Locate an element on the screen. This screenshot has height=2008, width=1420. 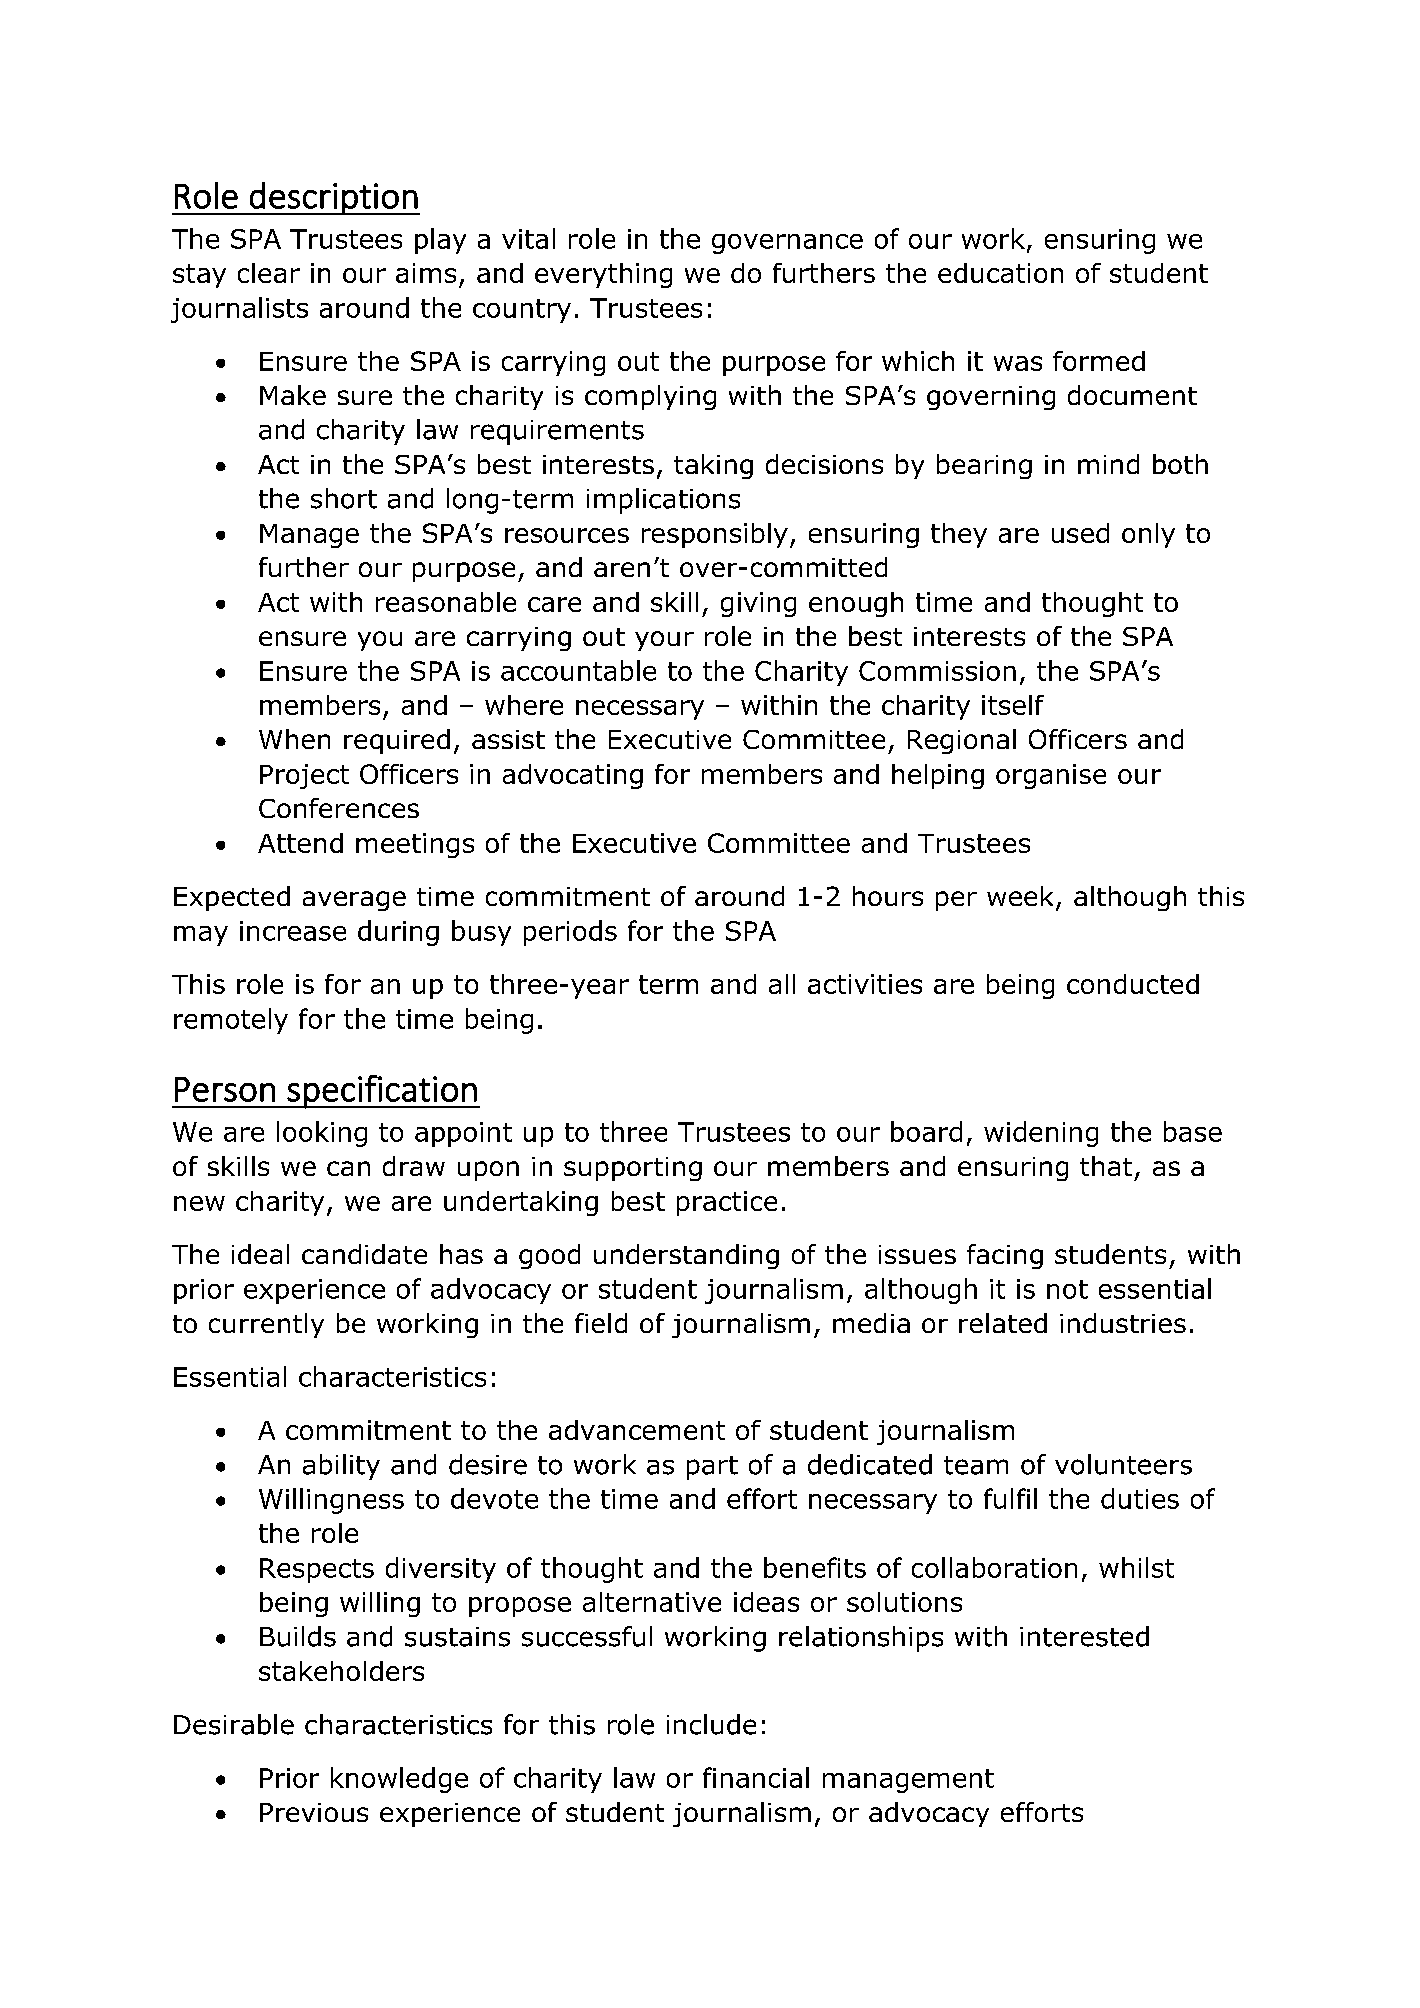
Previous is located at coordinates (314, 1812).
